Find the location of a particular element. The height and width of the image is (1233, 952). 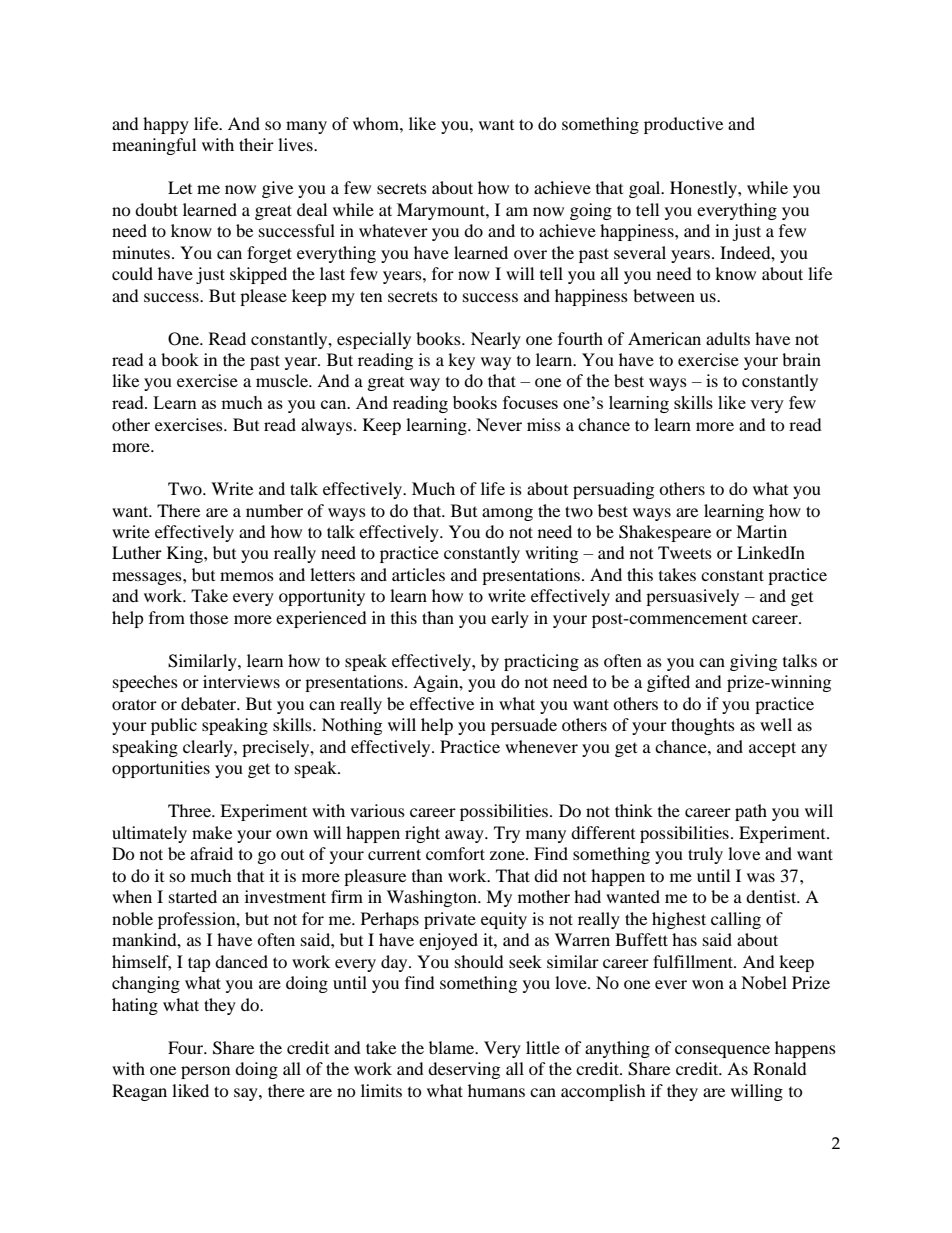

going is located at coordinates (591, 211).
